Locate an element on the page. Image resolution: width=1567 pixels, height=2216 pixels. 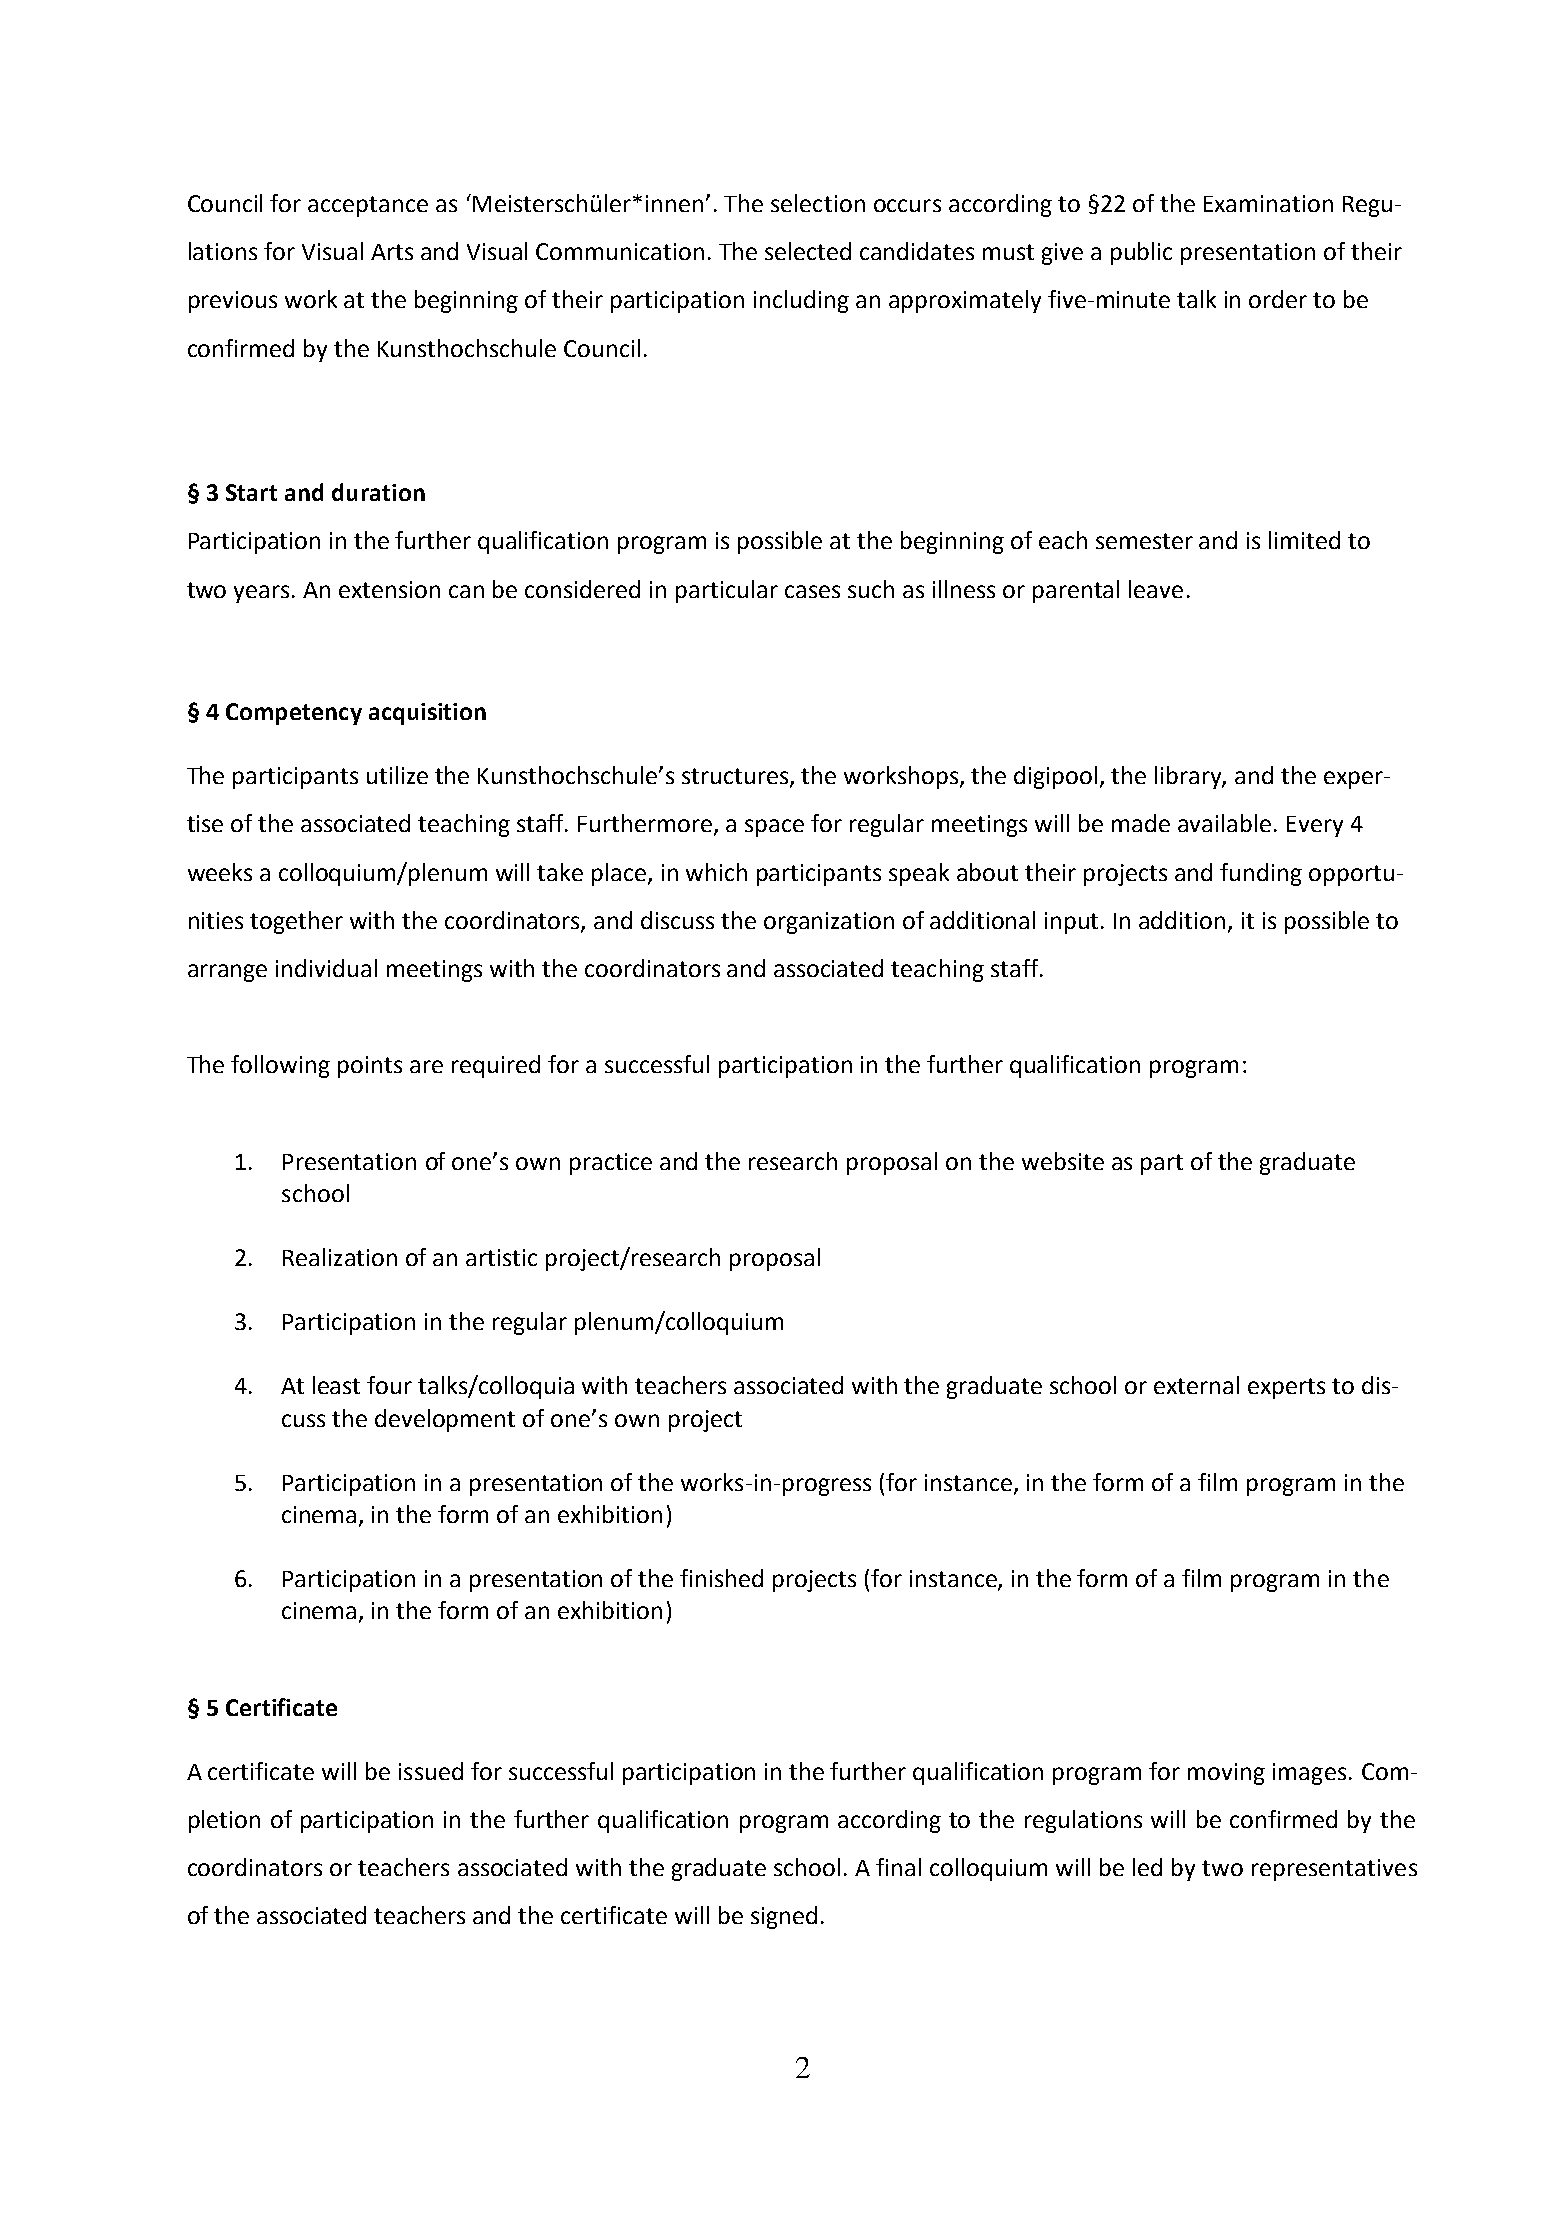
issued is located at coordinates (431, 1771).
